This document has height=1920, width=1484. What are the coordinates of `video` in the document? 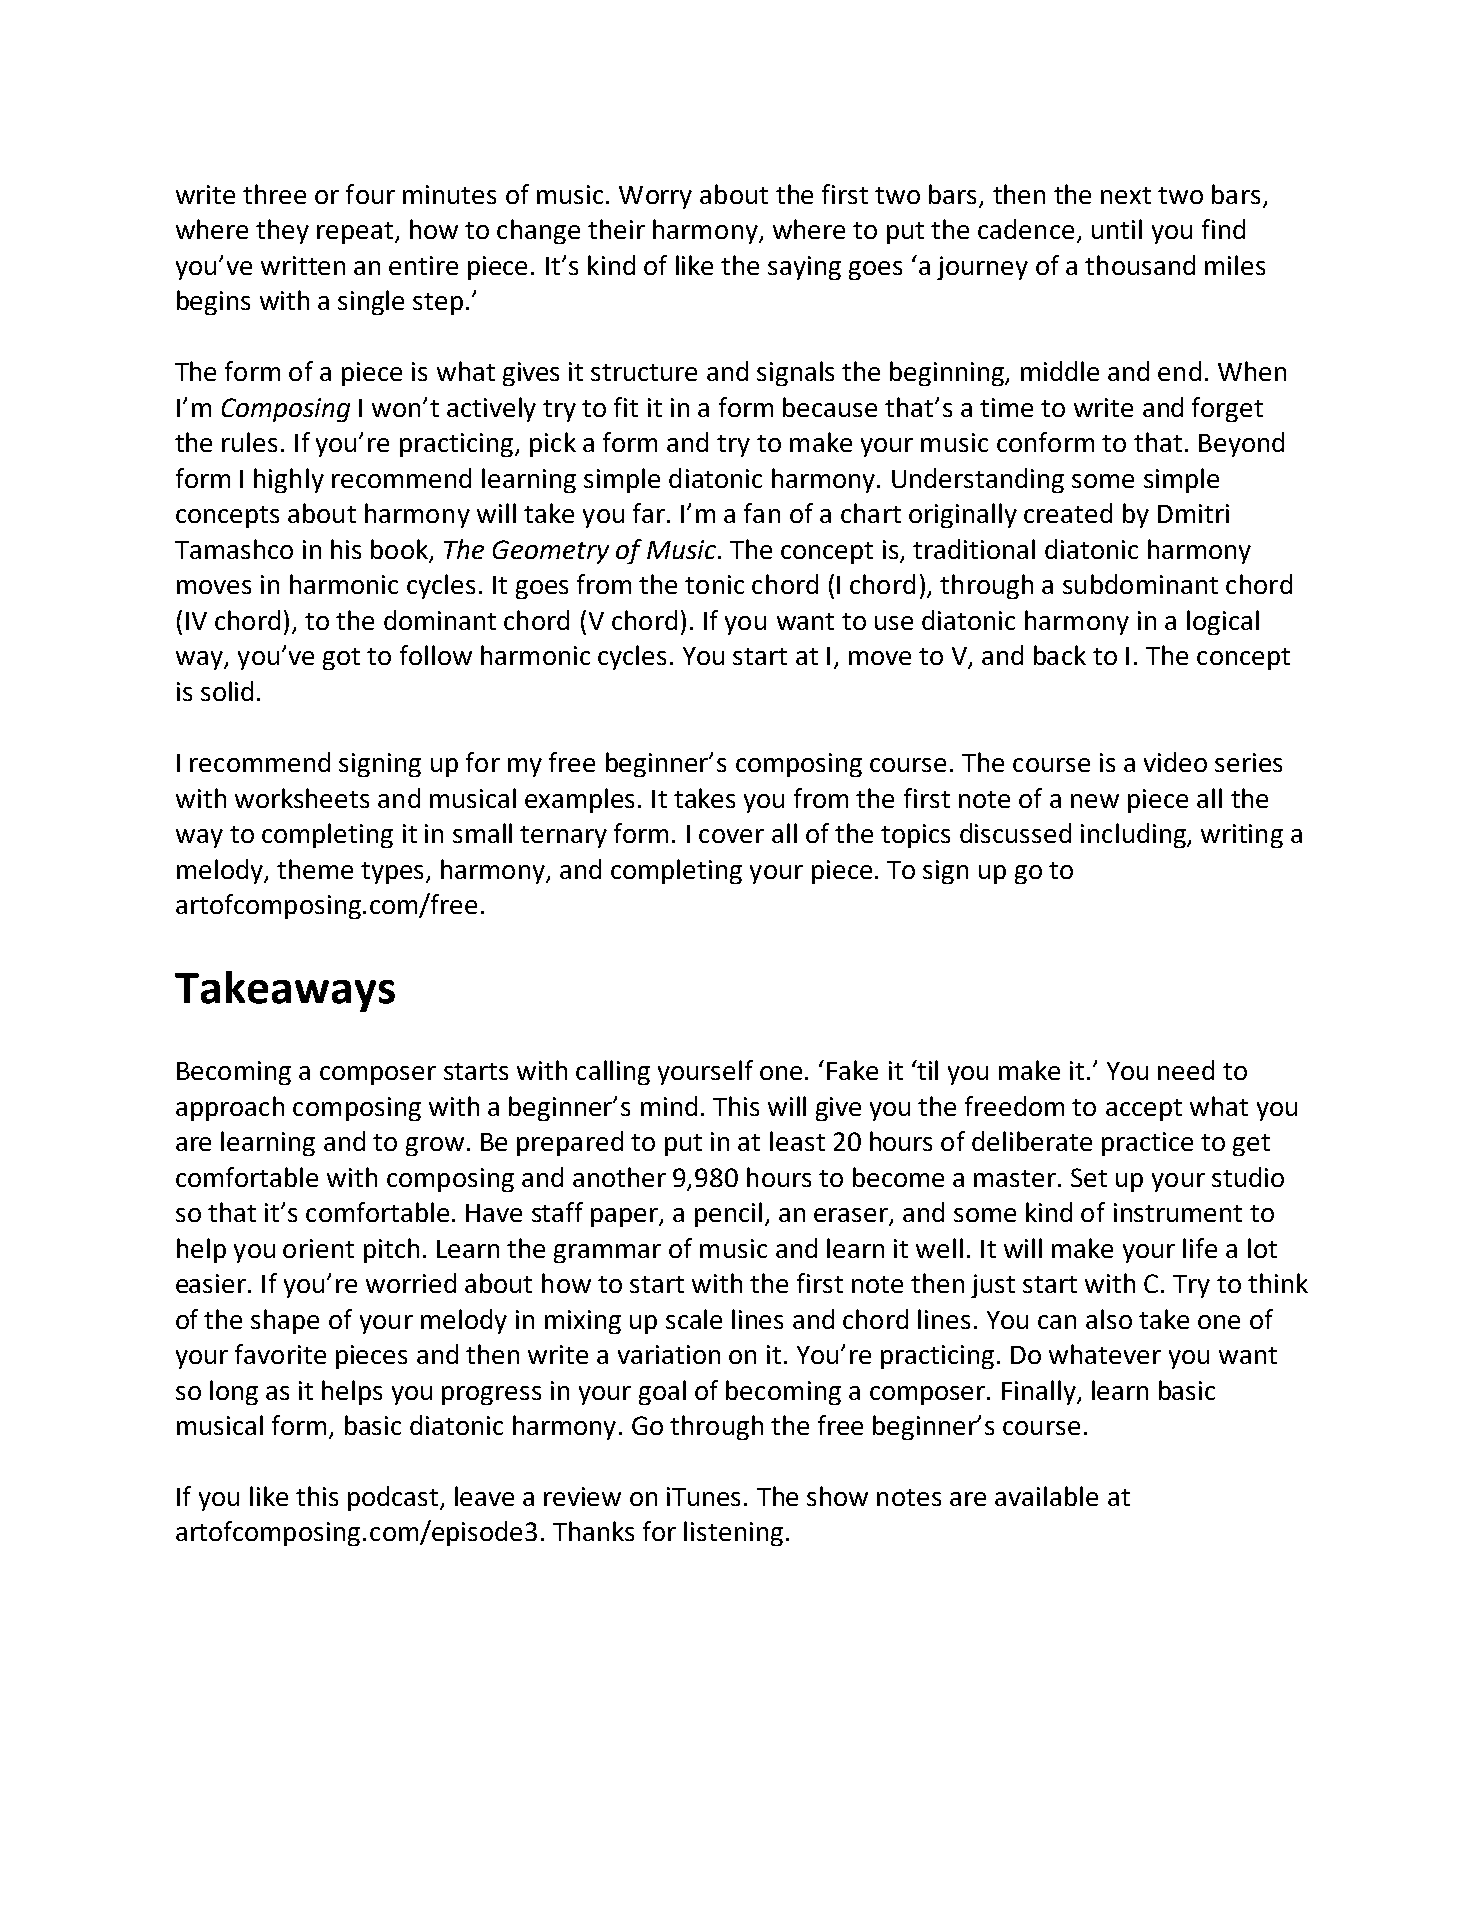 It's located at (1175, 762).
